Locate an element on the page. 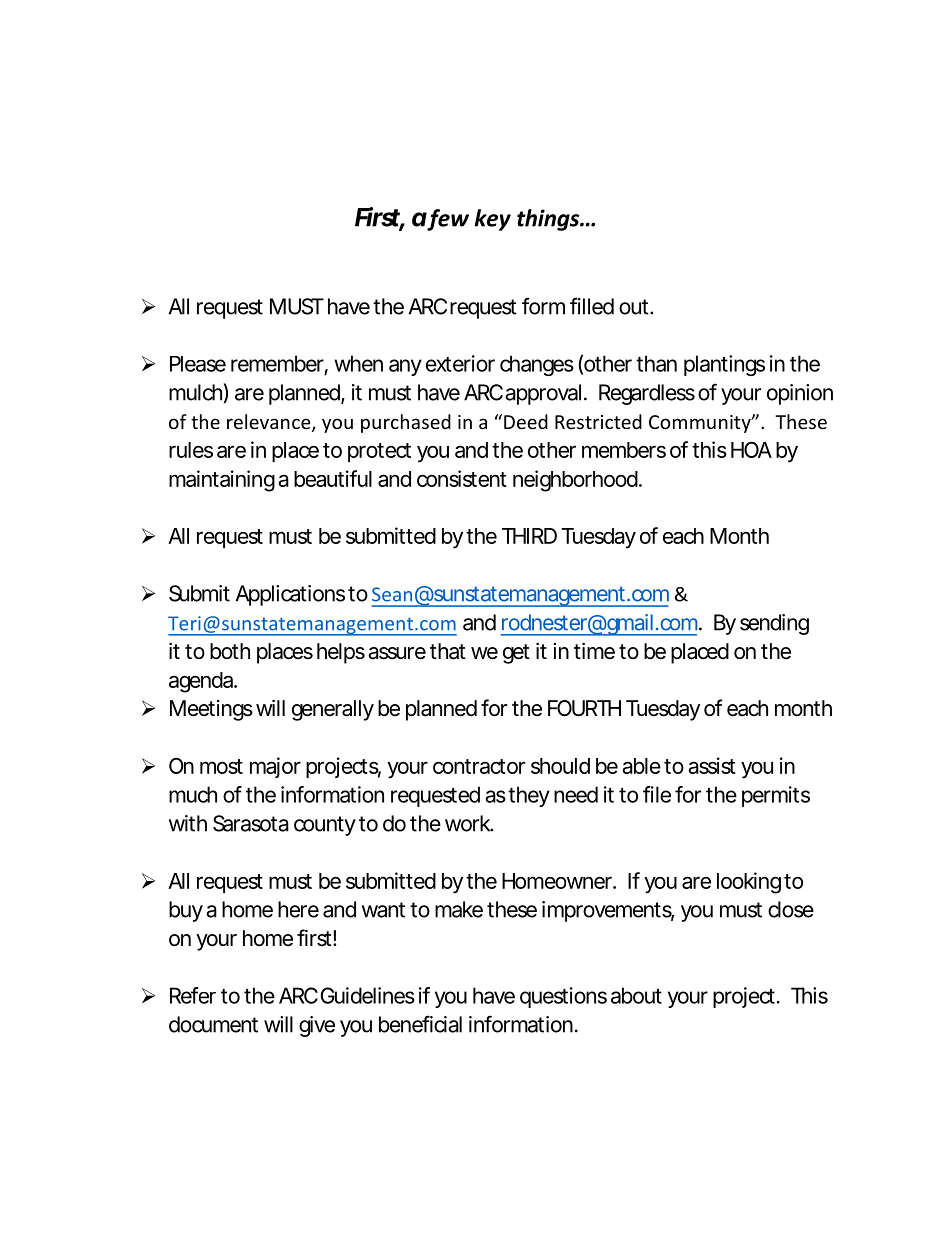 This document has height=1233, width=952. document is located at coordinates (213, 1024).
